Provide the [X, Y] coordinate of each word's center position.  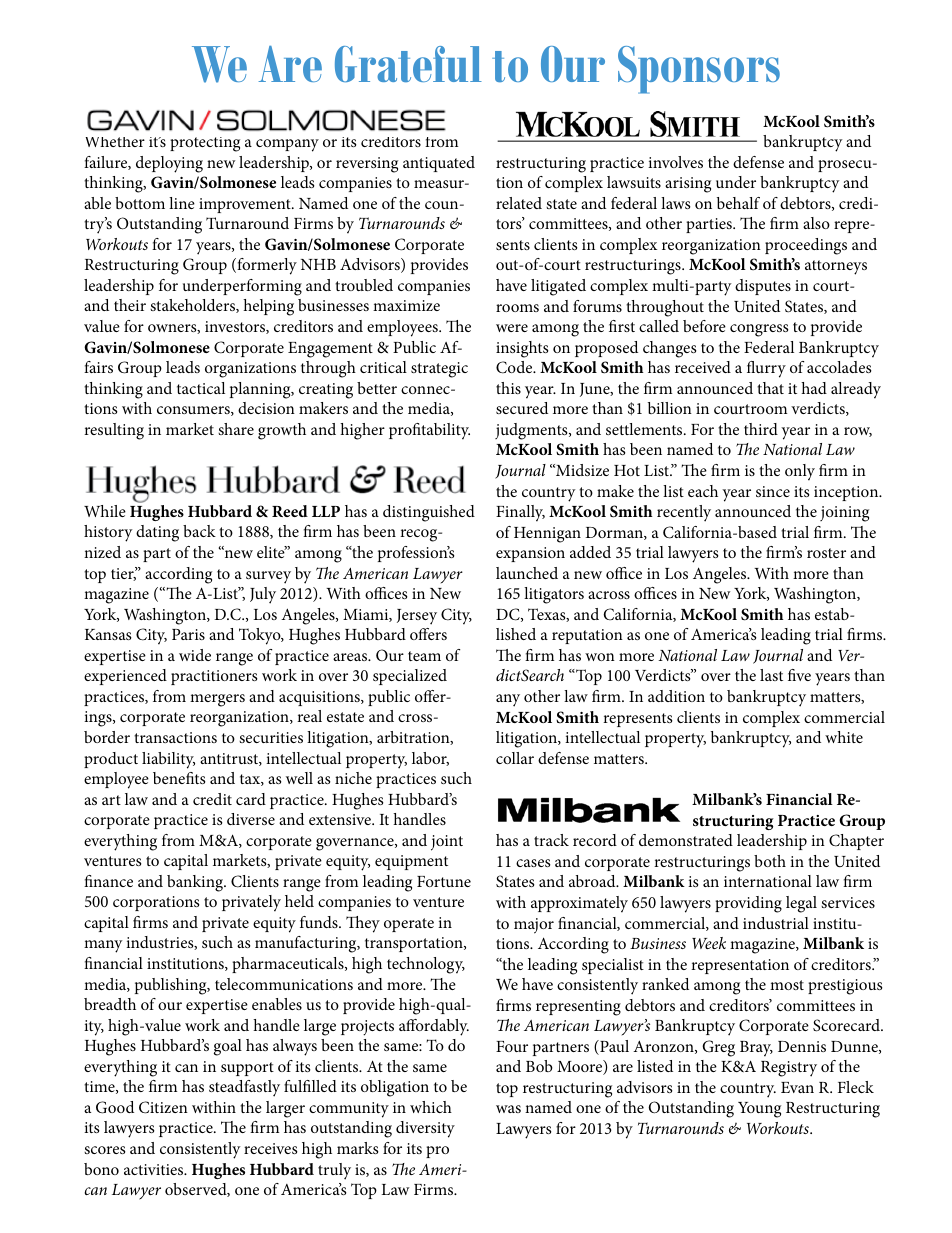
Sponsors [699, 70]
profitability [429, 431]
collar [515, 758]
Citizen [163, 1107]
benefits [179, 778]
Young [759, 1110]
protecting [205, 144]
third [761, 429]
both [770, 861]
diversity [425, 1129]
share [236, 429]
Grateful [408, 64]
